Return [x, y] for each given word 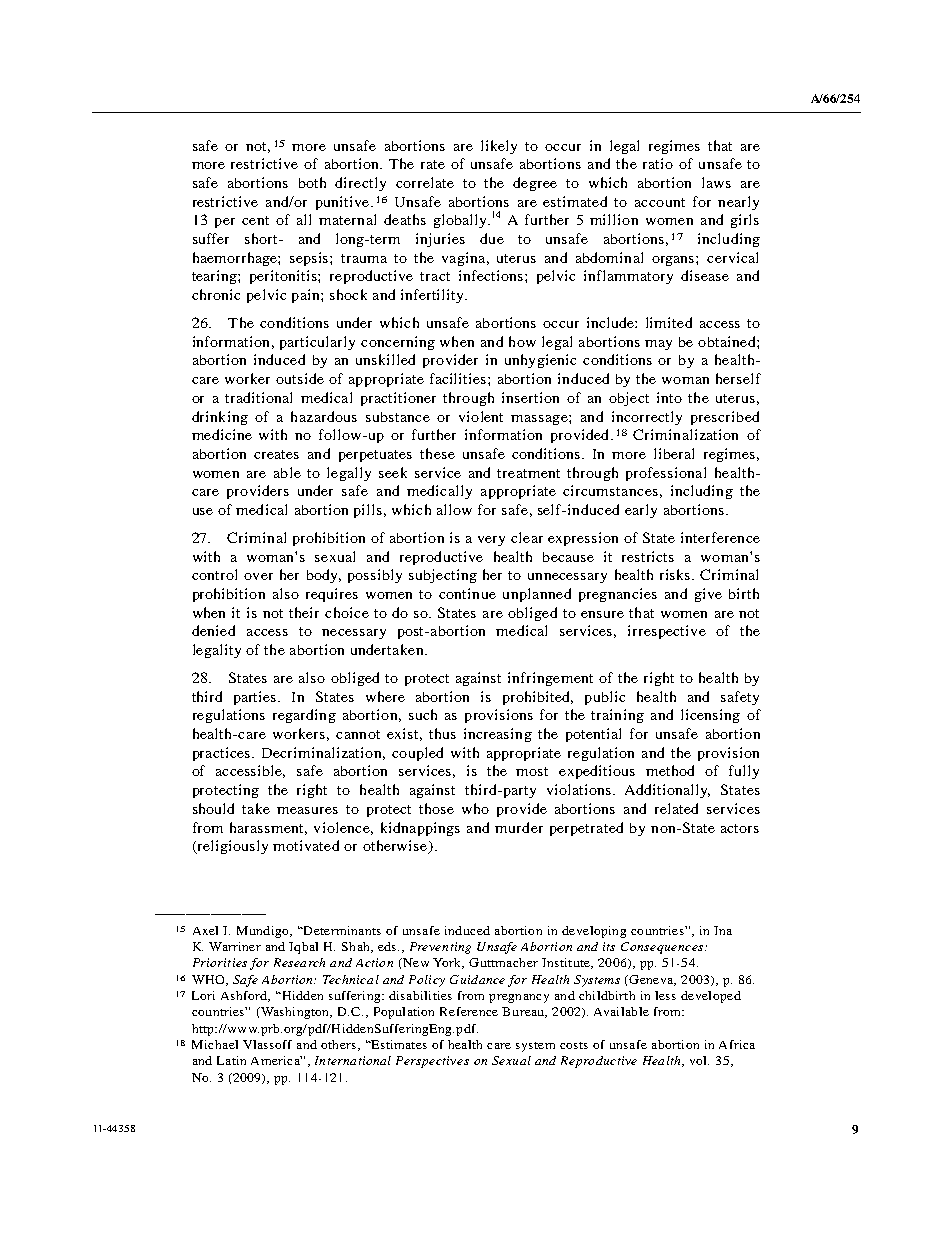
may [658, 345]
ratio [658, 163]
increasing [498, 735]
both [312, 182]
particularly [317, 343]
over [258, 576]
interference [720, 537]
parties [256, 698]
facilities [459, 378]
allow [454, 509]
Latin [231, 1060]
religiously [231, 847]
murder [519, 827]
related [676, 808]
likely [499, 147]
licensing [710, 716]
